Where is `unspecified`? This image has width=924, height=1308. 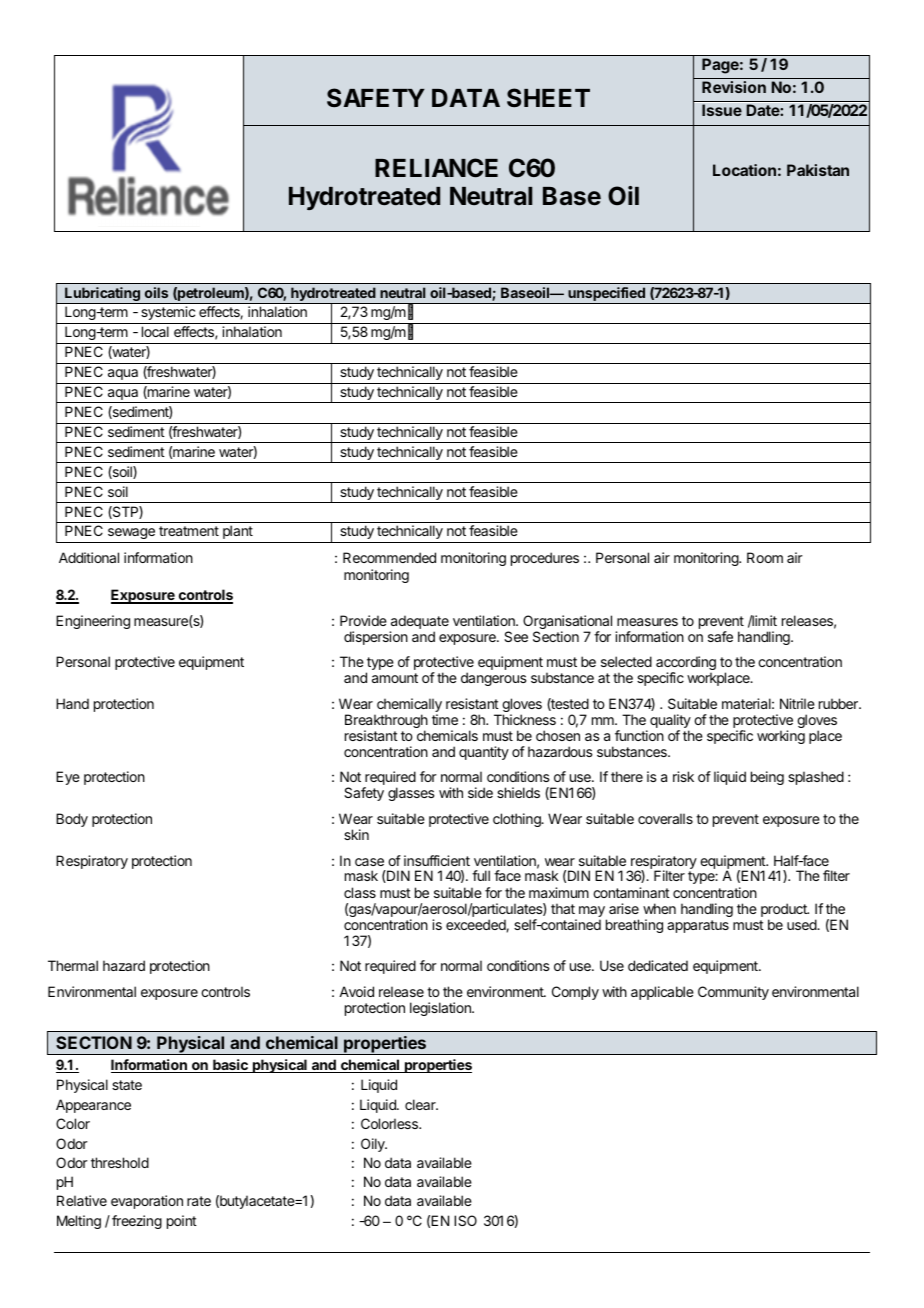 unspecified is located at coordinates (606, 295).
